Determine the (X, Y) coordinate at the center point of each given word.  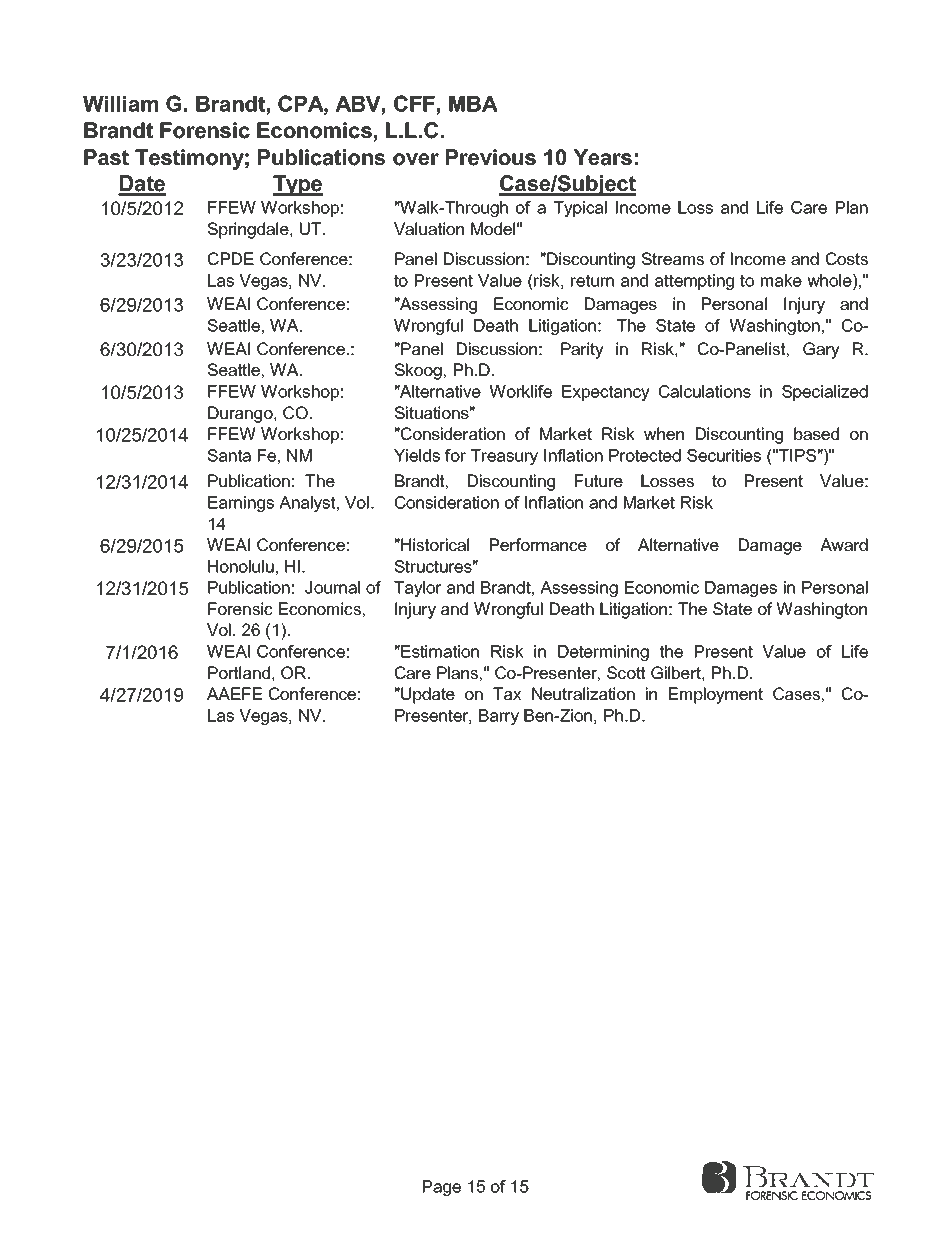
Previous (491, 157)
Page (442, 1188)
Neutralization (583, 693)
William (120, 104)
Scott (626, 672)
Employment (716, 695)
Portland (239, 672)
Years (602, 157)
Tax (507, 693)
